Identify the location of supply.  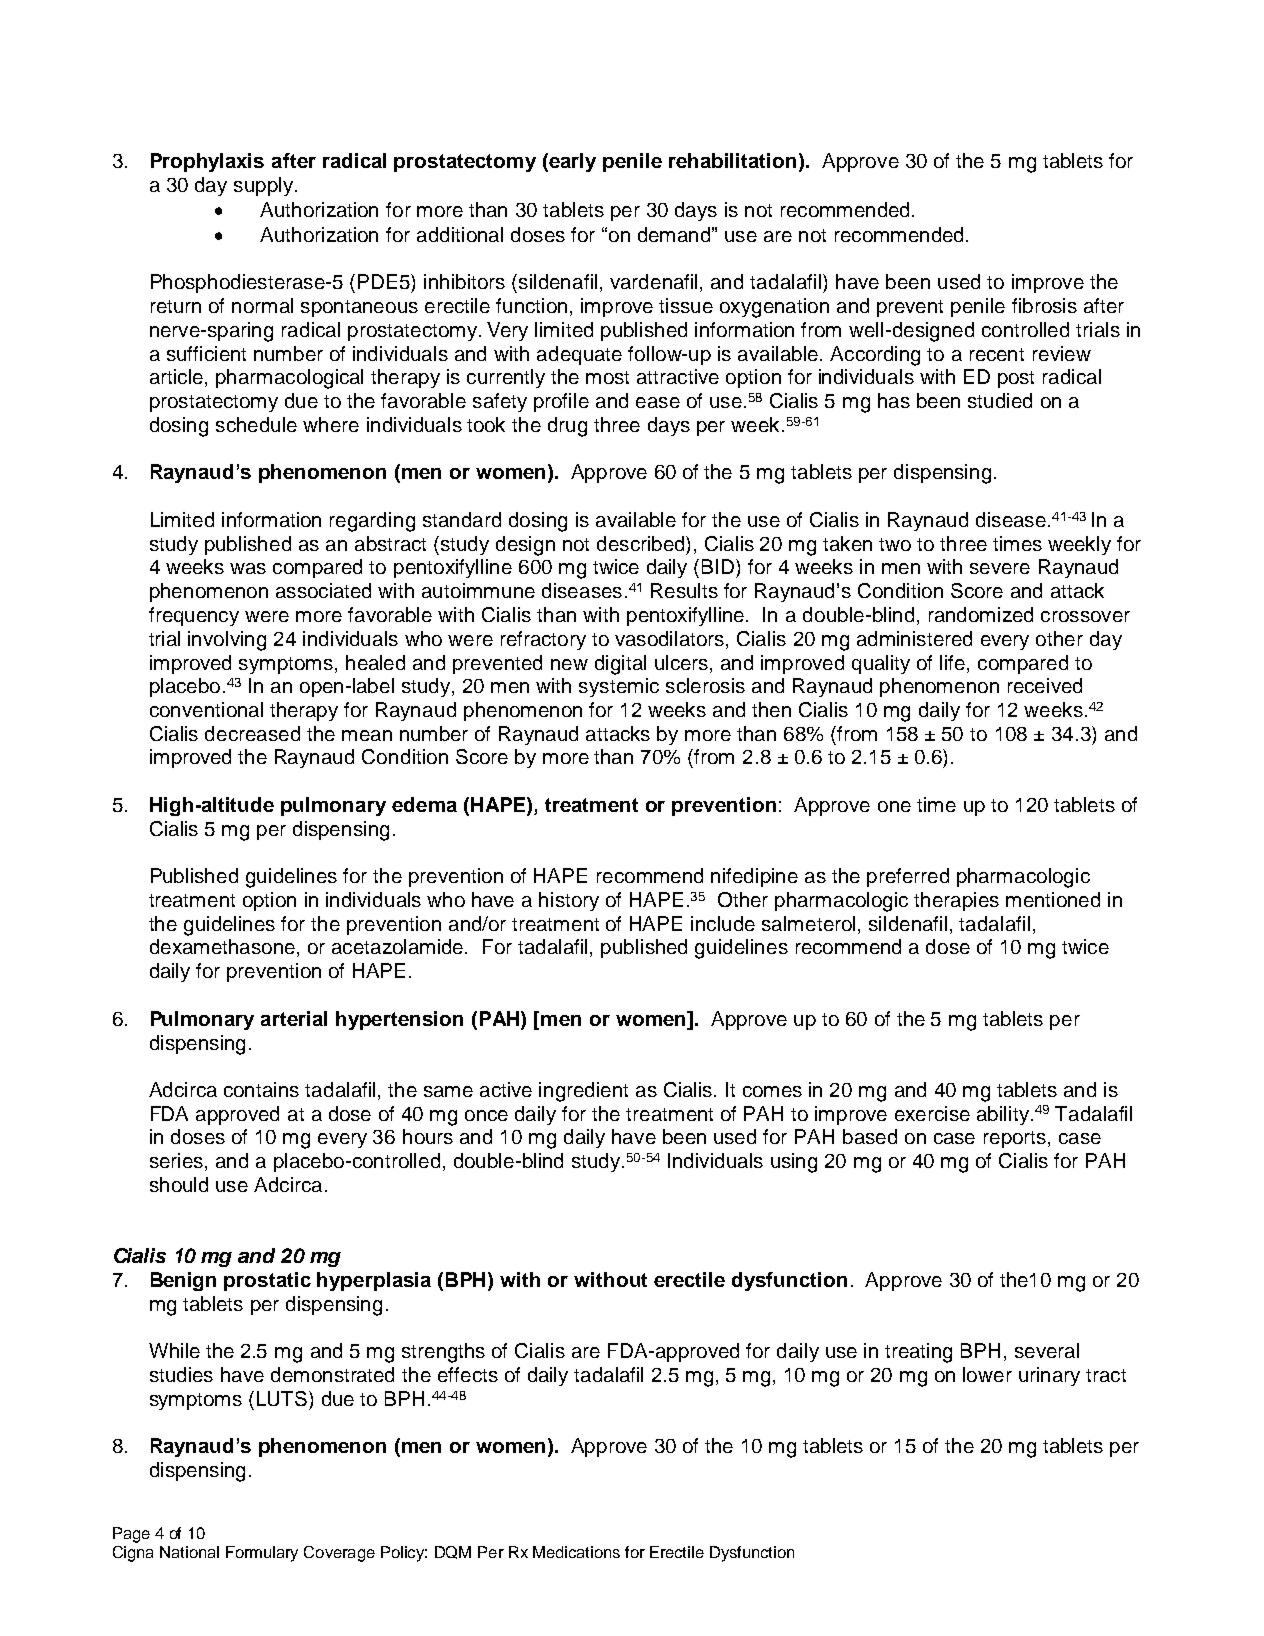
(265, 186).
